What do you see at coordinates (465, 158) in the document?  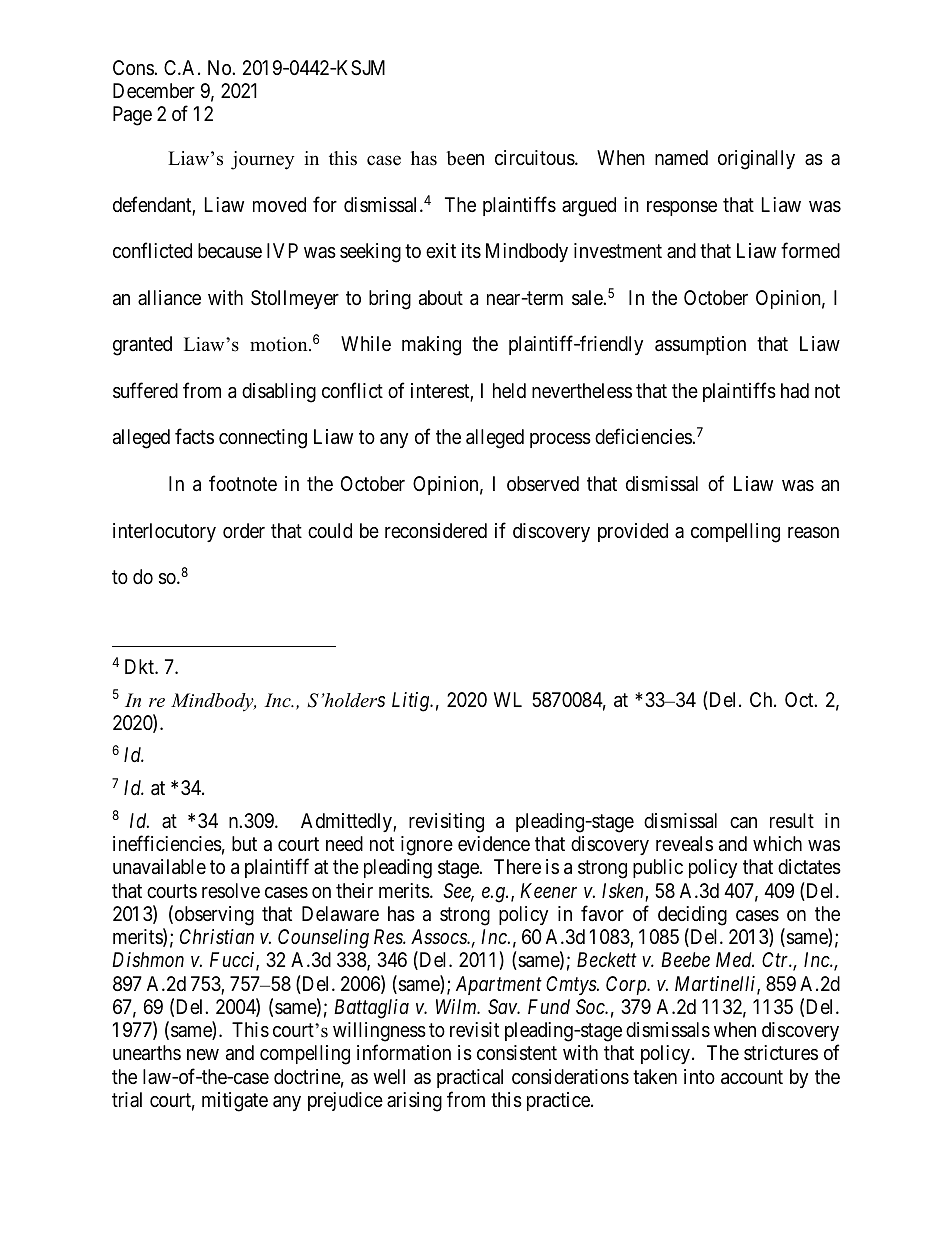 I see `been` at bounding box center [465, 158].
